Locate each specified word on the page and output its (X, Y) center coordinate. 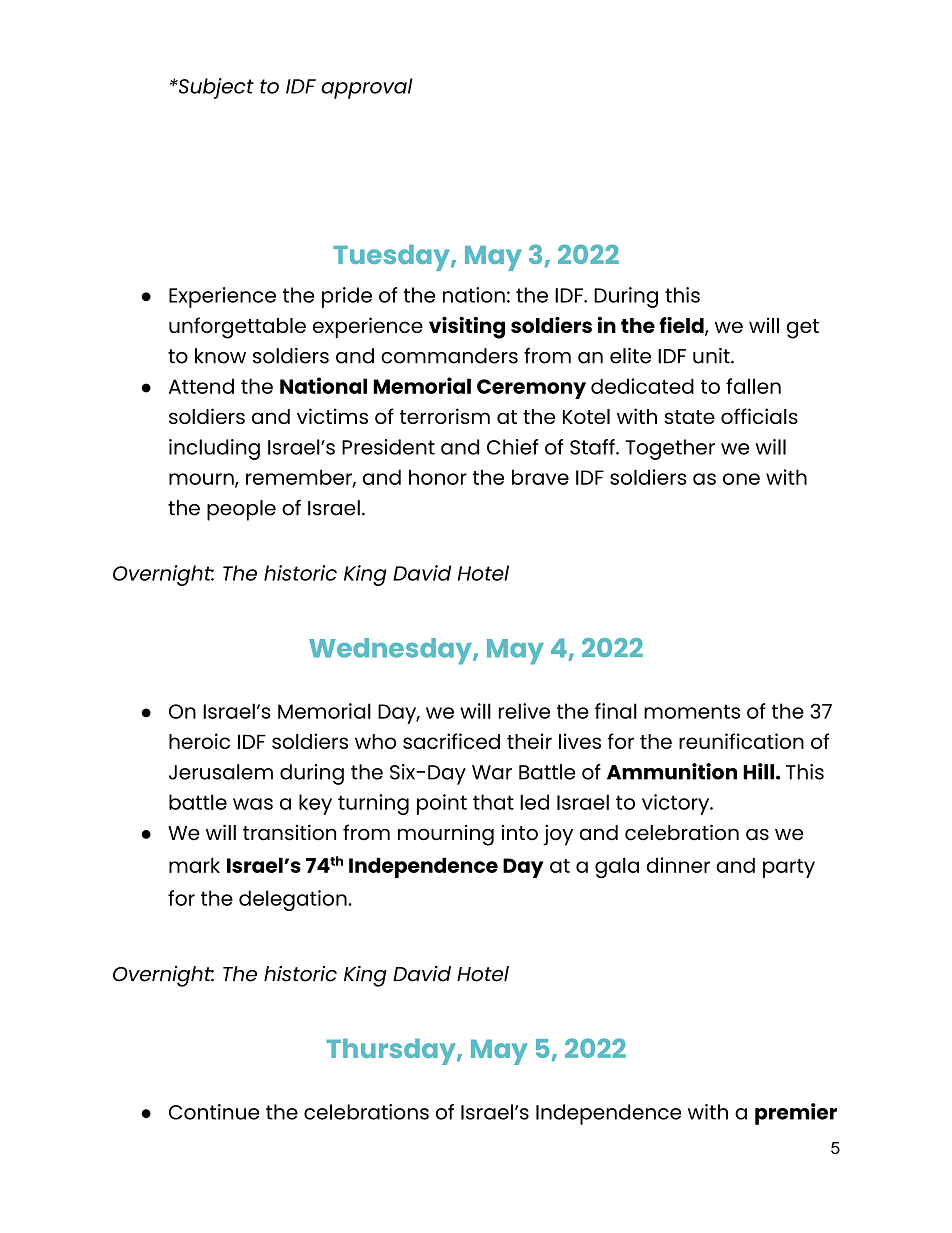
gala (617, 867)
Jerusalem (221, 772)
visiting (467, 327)
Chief (513, 447)
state (690, 417)
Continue (214, 1112)
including (214, 449)
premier (796, 1114)
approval (367, 88)
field (682, 326)
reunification (741, 741)
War (492, 772)
